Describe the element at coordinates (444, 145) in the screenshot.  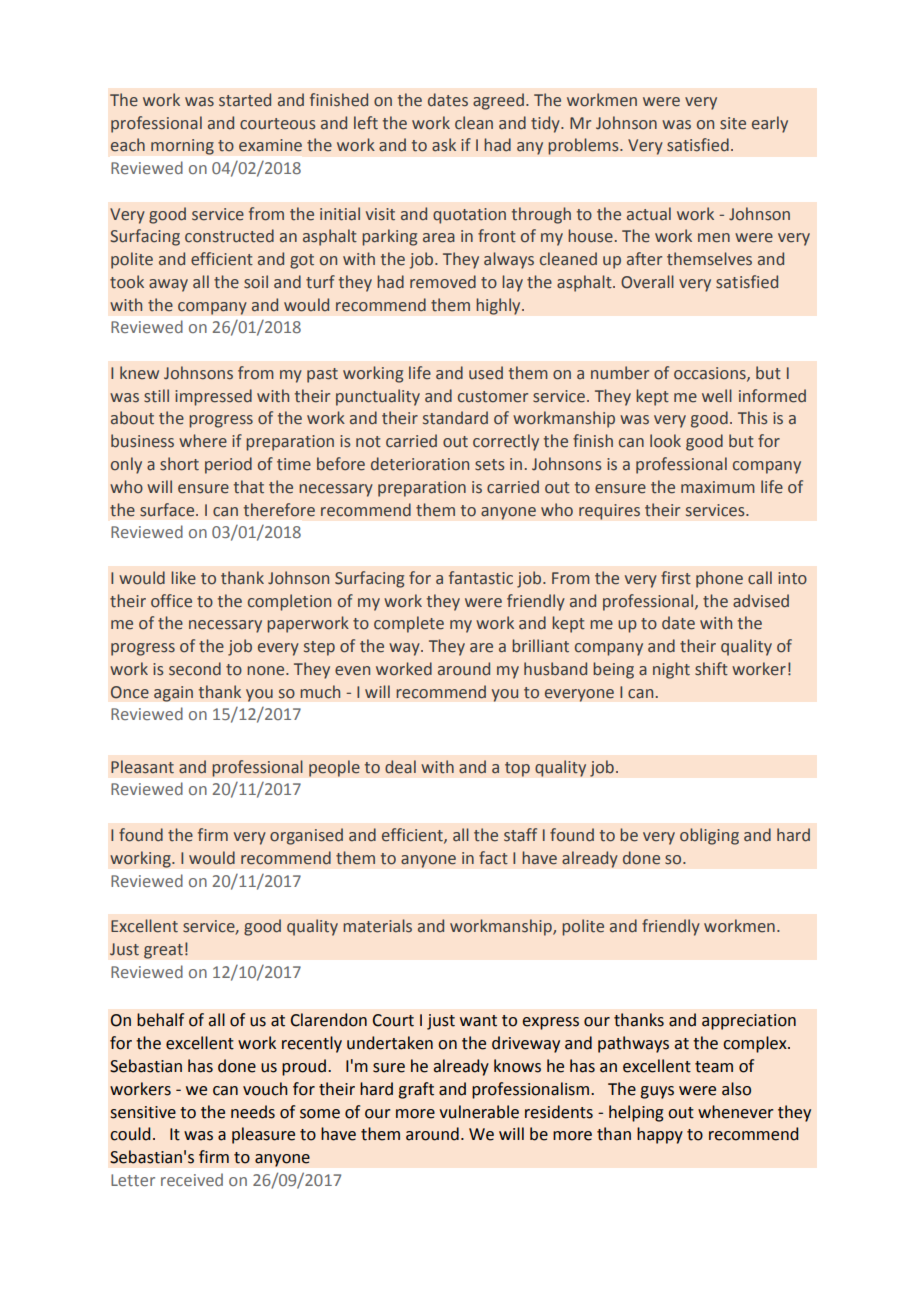
I see `ask` at that location.
